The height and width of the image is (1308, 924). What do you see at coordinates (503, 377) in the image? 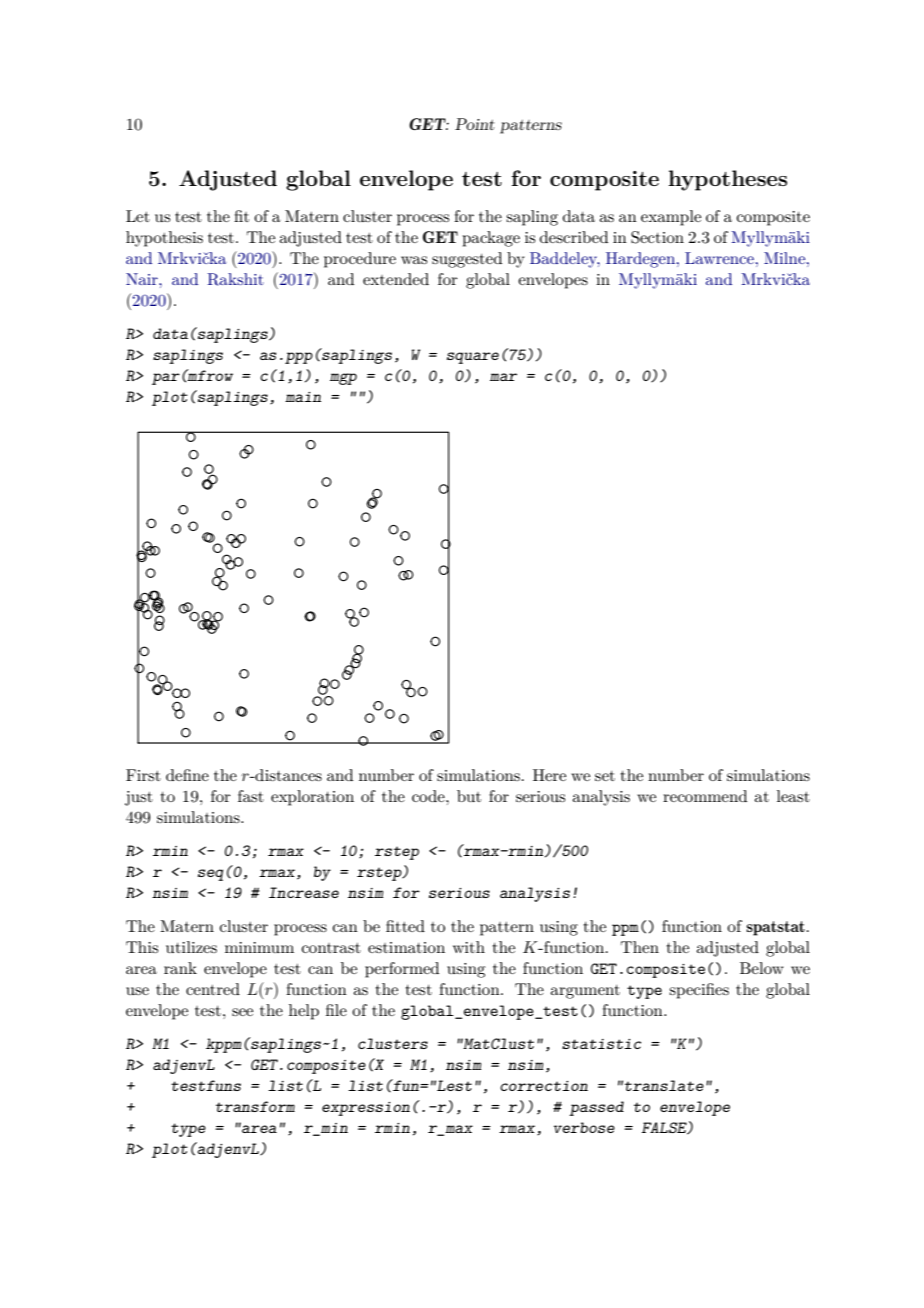
I see `mar` at bounding box center [503, 377].
